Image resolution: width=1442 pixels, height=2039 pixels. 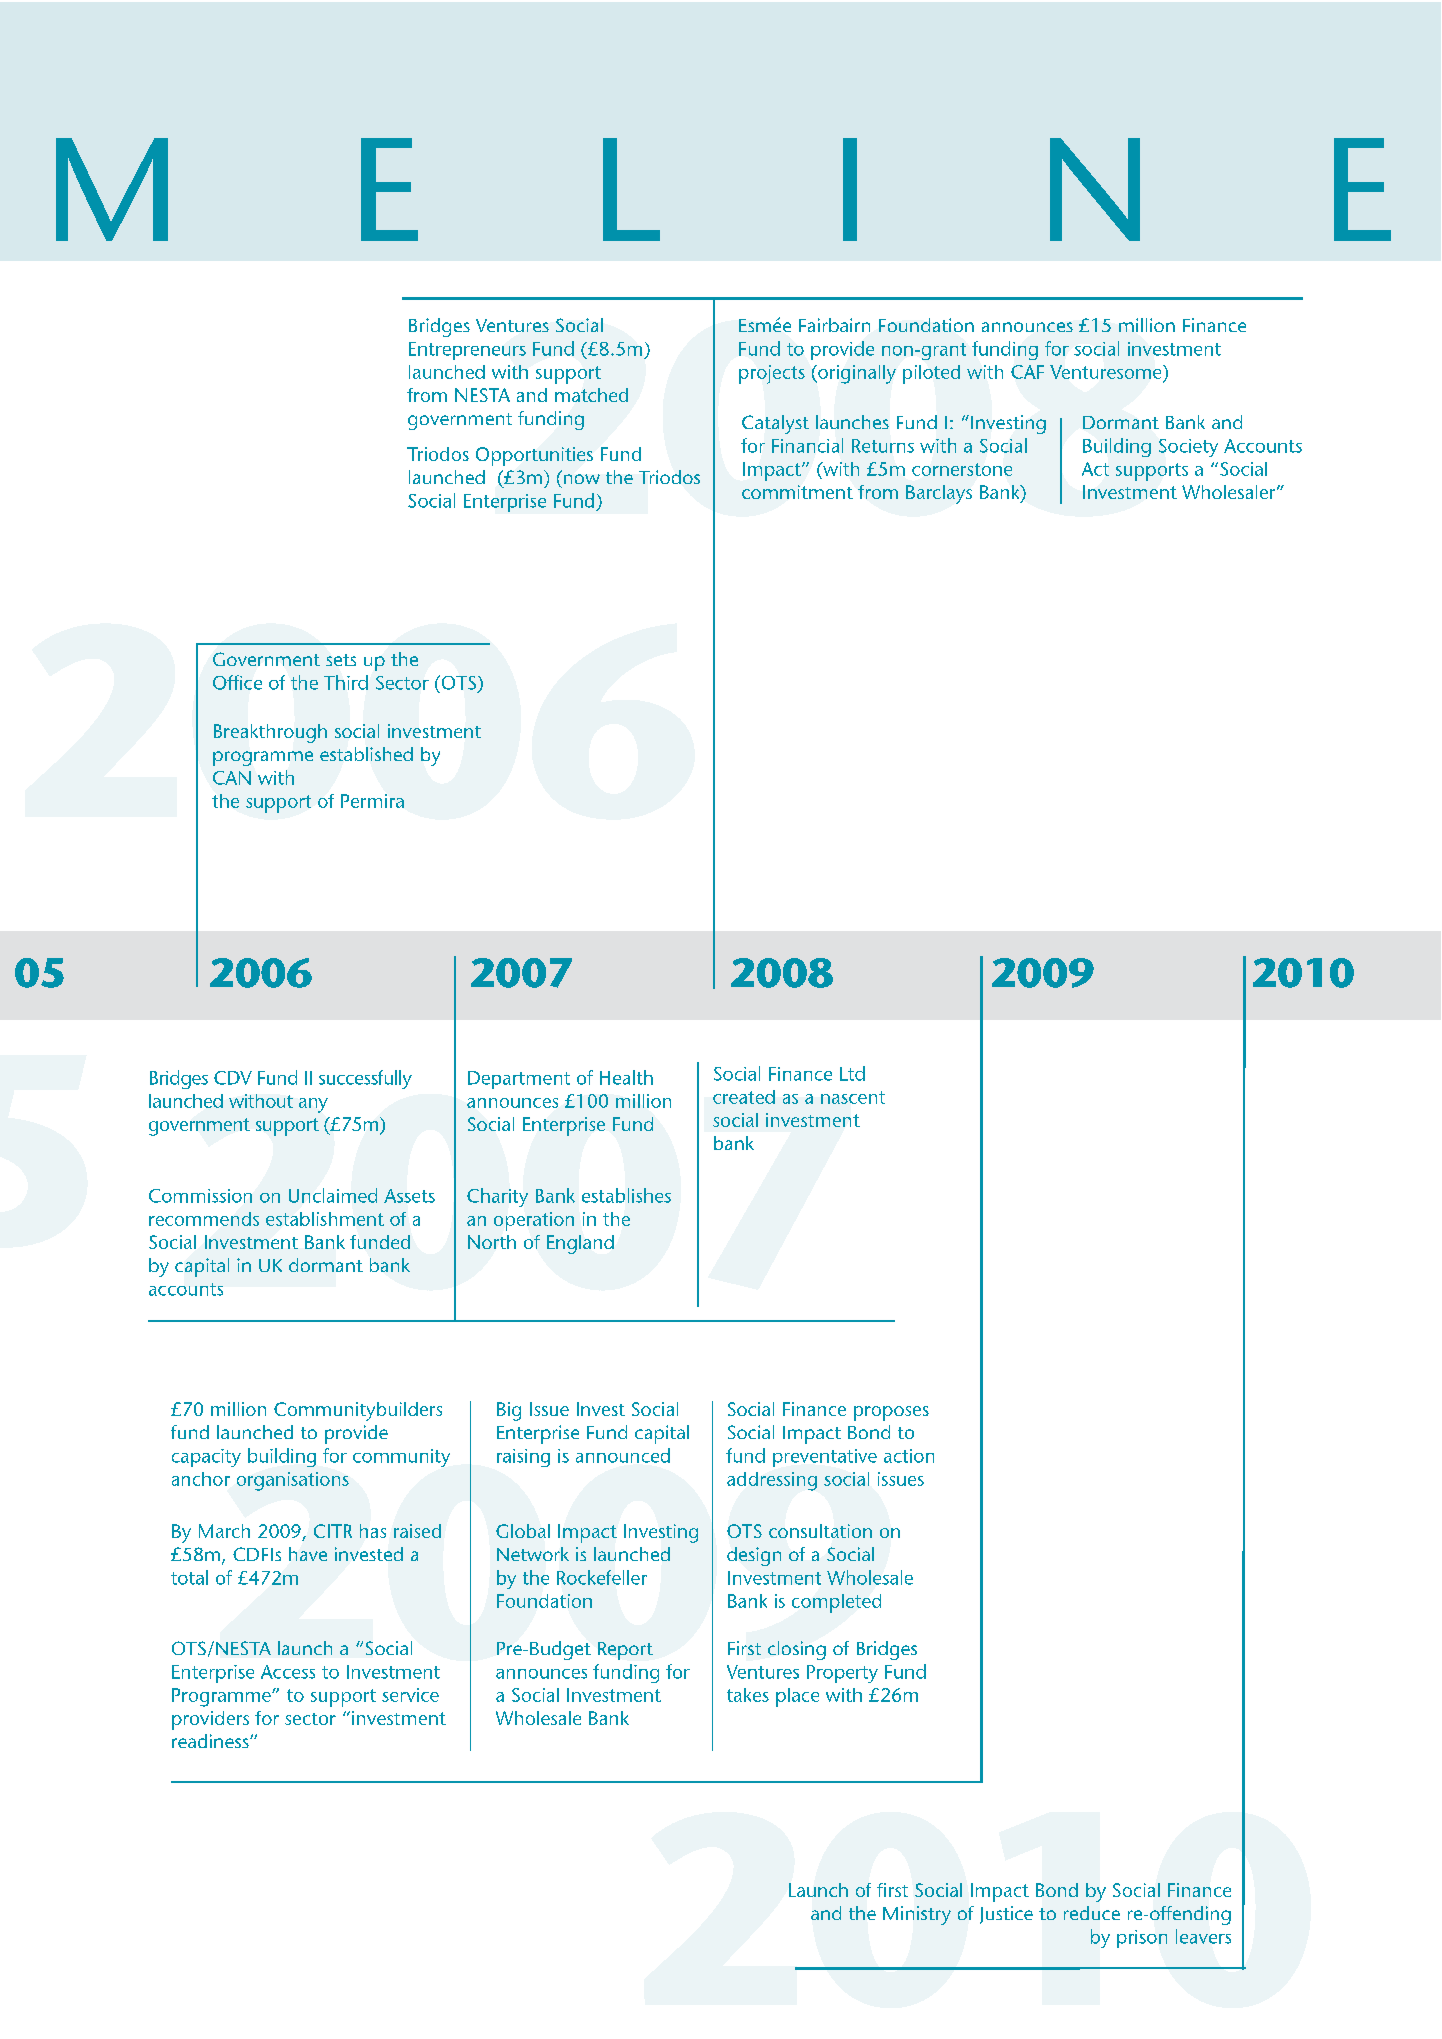 I want to click on projects, so click(x=772, y=374).
